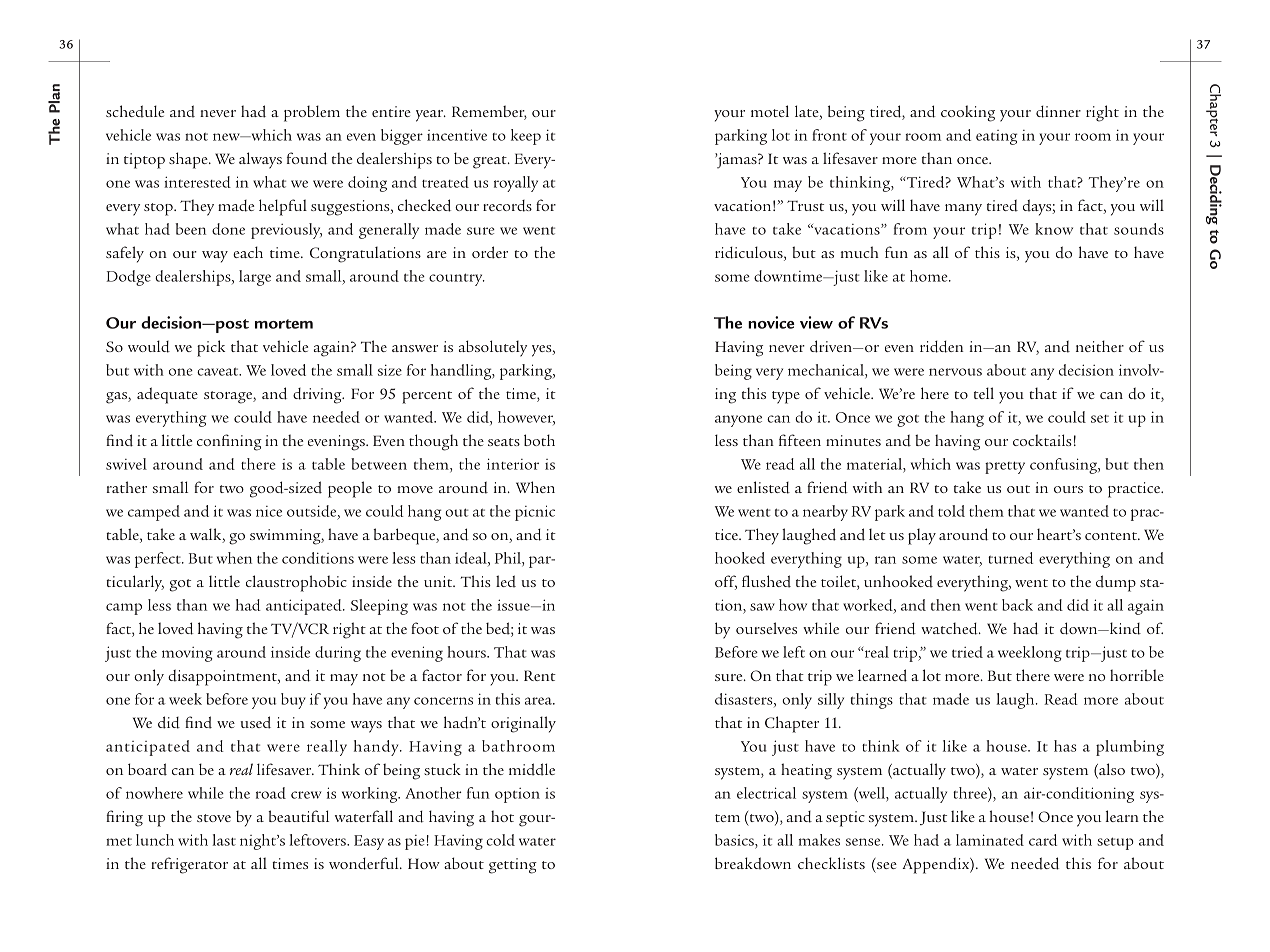 Image resolution: width=1270 pixels, height=952 pixels. I want to click on Rent, so click(540, 675).
